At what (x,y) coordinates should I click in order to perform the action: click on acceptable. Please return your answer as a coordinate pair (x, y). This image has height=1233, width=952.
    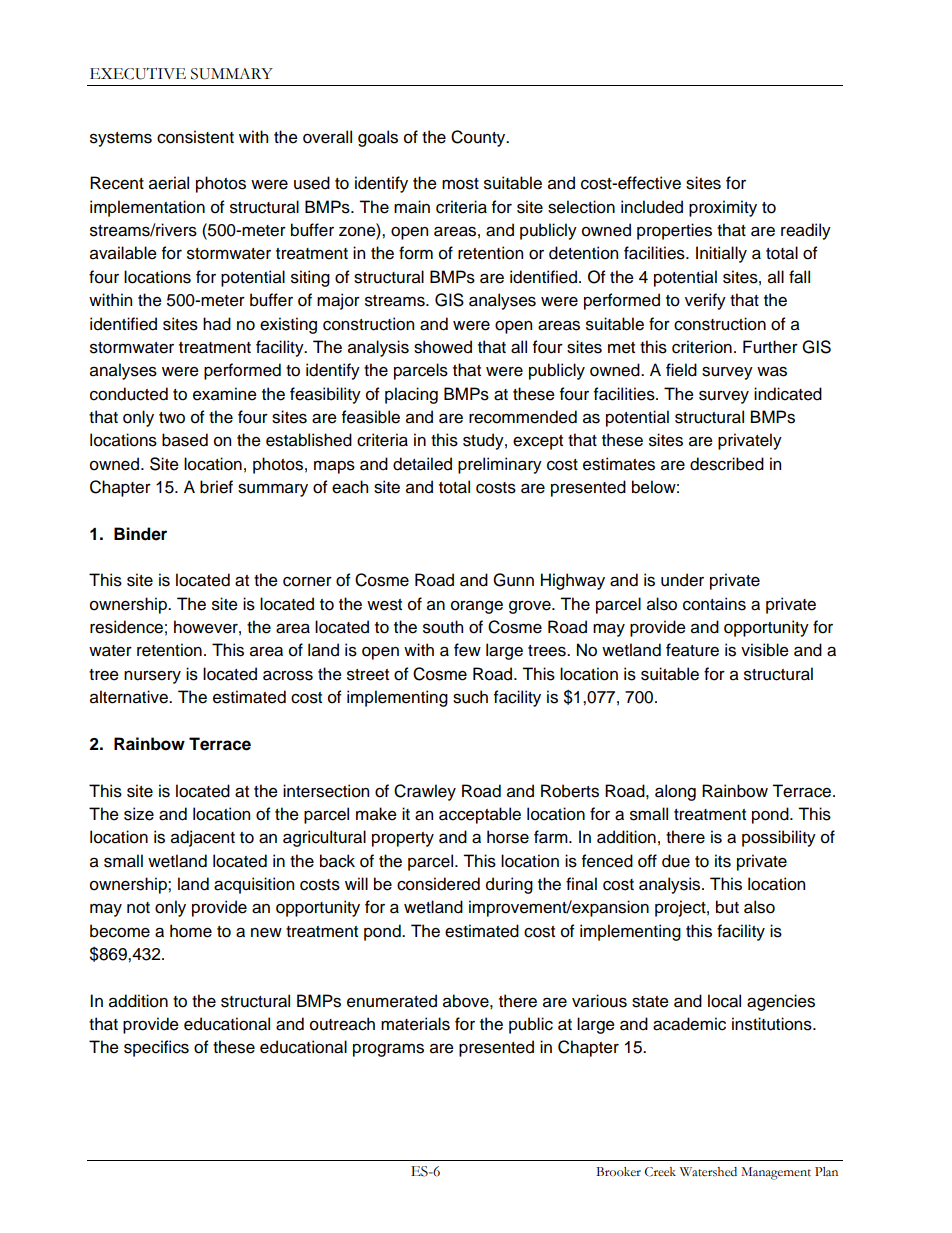
    Looking at the image, I should click on (480, 815).
